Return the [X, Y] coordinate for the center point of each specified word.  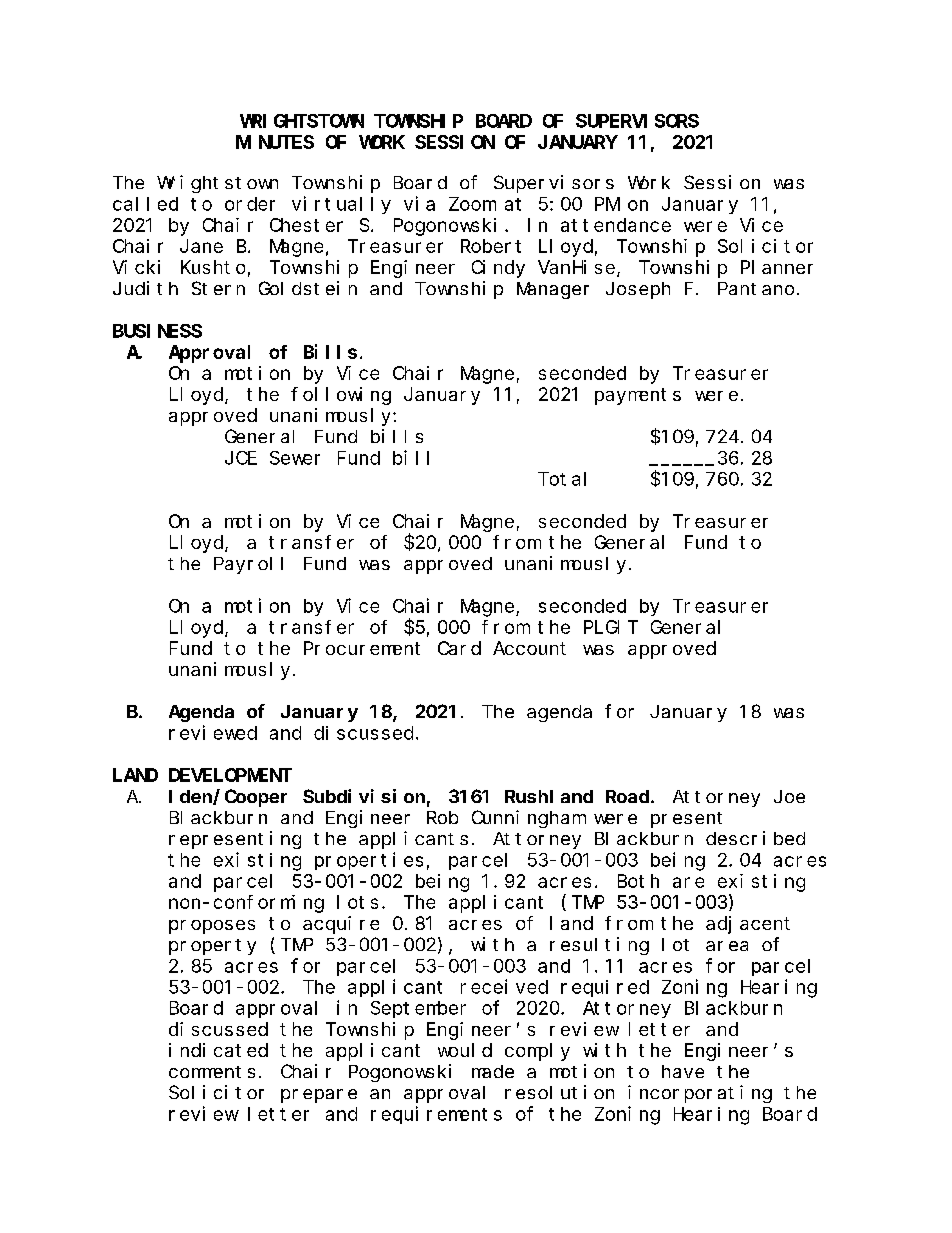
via [419, 203]
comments [212, 1072]
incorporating [700, 1094]
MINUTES [275, 142]
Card [459, 648]
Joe [789, 796]
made [493, 1071]
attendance [616, 225]
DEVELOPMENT [230, 775]
